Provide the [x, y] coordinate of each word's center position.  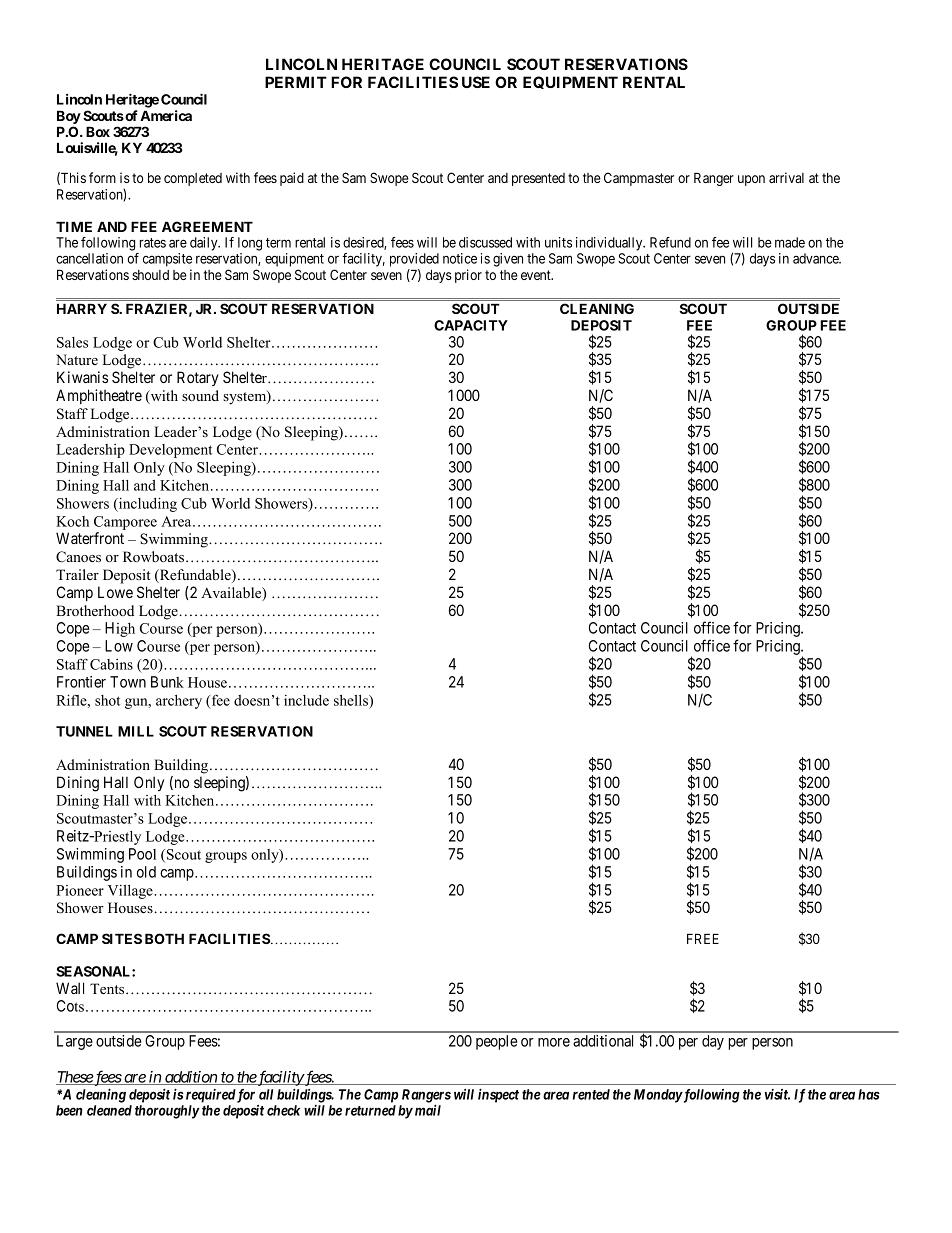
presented [538, 179]
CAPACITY [471, 325]
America [166, 115]
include [306, 700]
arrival [786, 177]
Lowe [115, 592]
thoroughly [167, 1112]
